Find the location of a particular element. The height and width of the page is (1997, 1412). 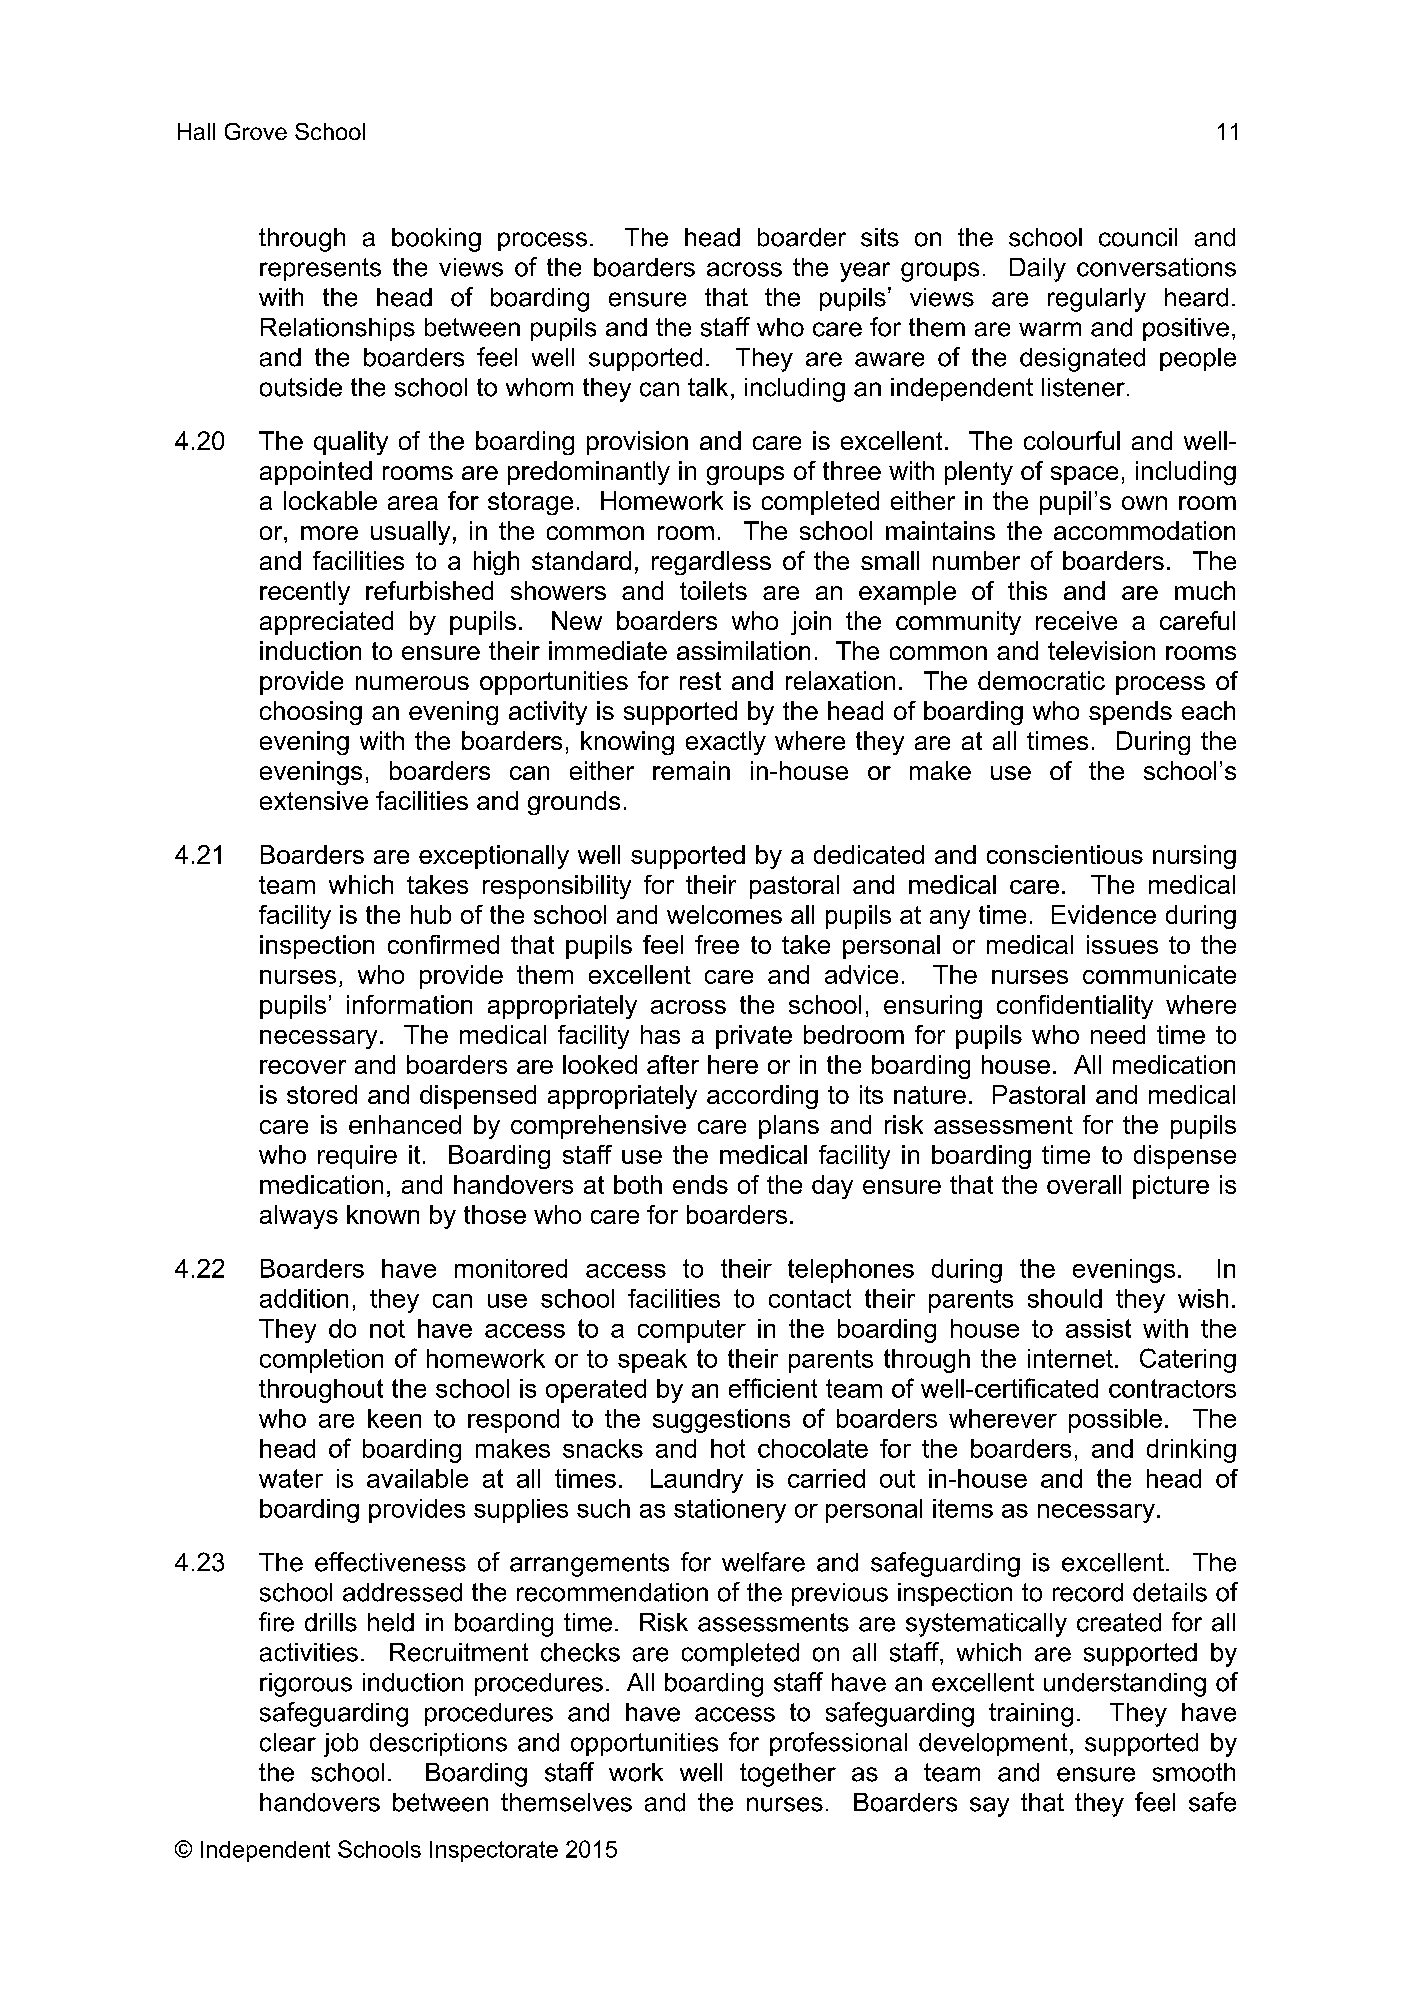

Grove is located at coordinates (256, 131).
